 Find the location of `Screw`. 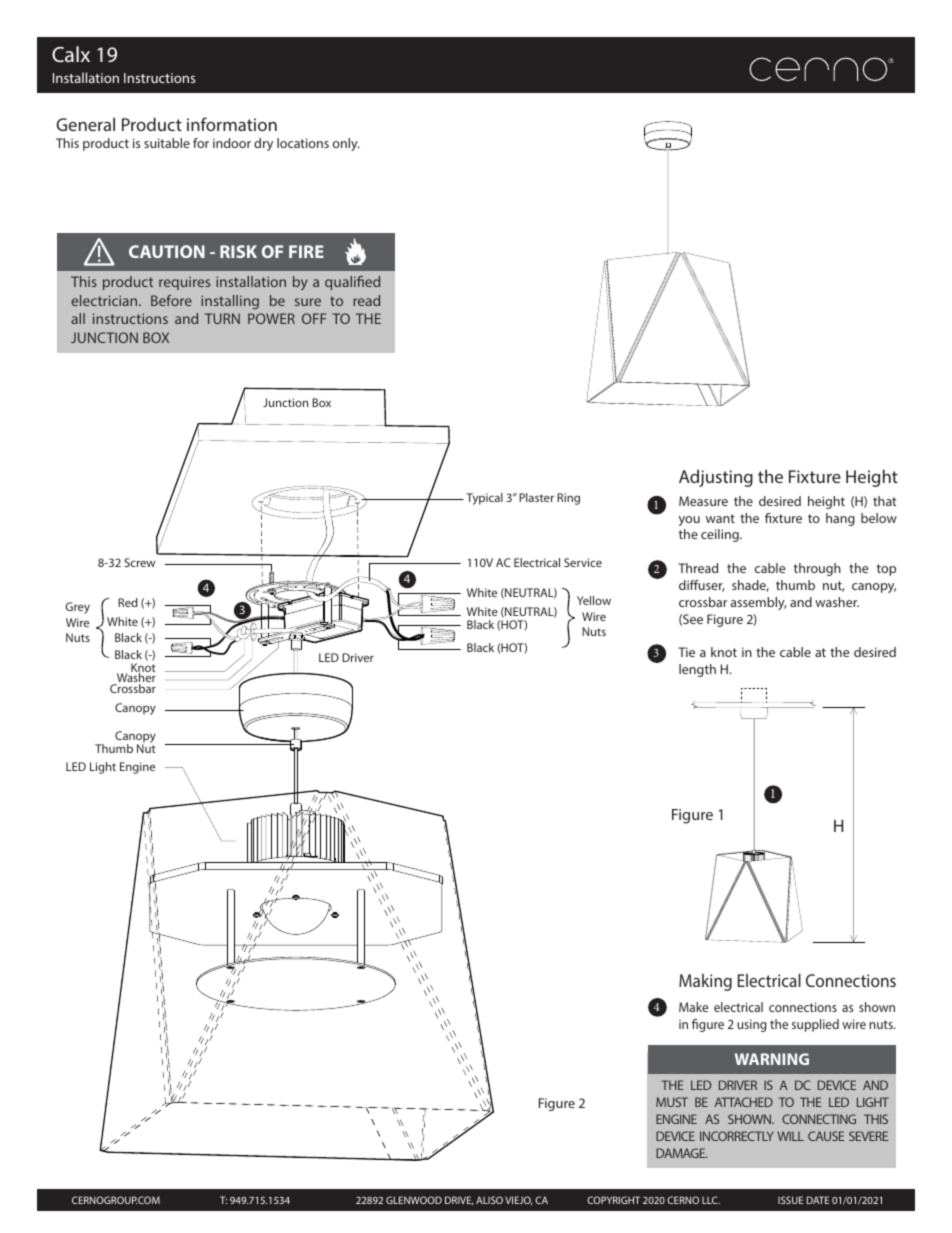

Screw is located at coordinates (139, 562).
